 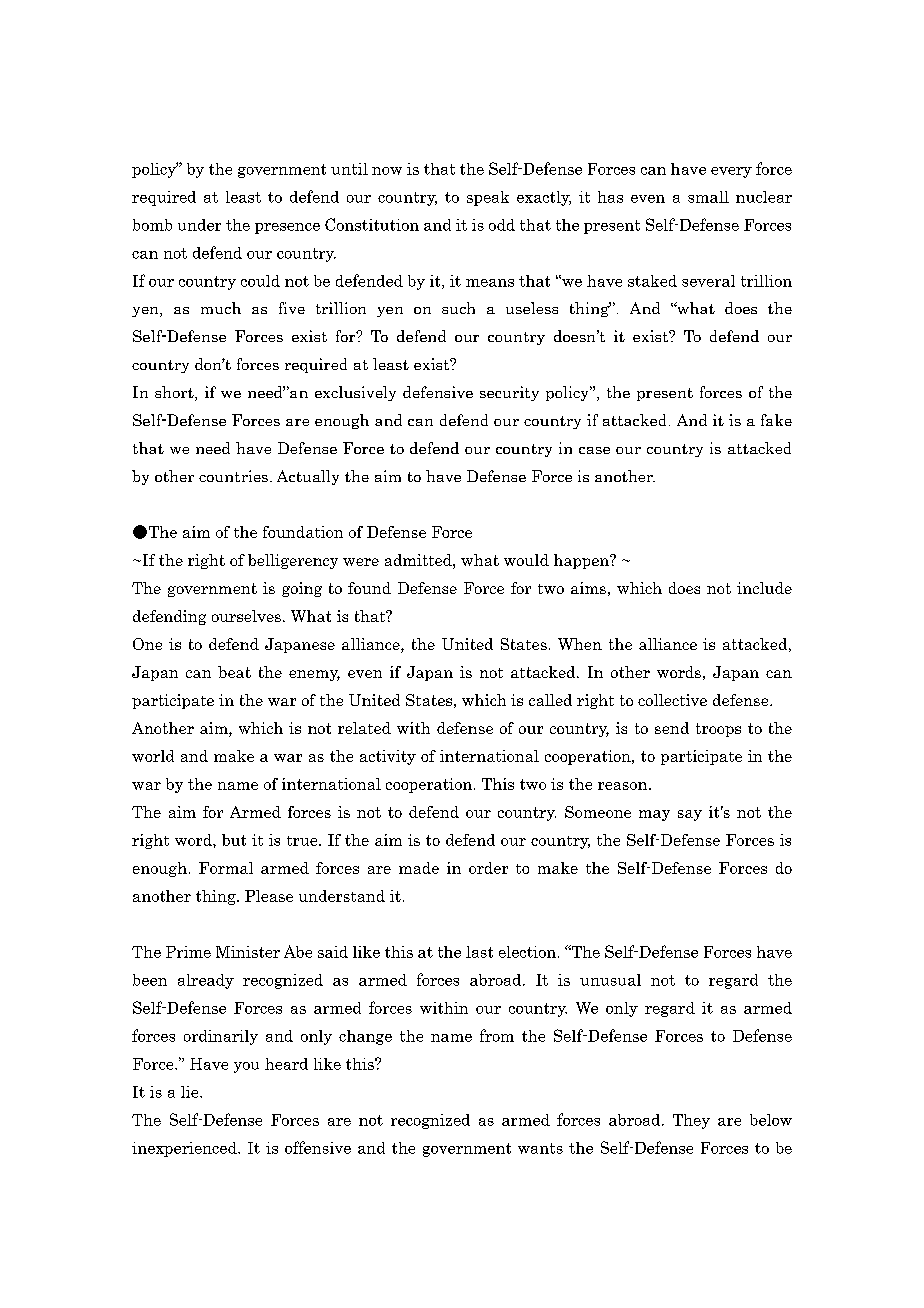 I want to click on Formal, so click(x=226, y=868).
